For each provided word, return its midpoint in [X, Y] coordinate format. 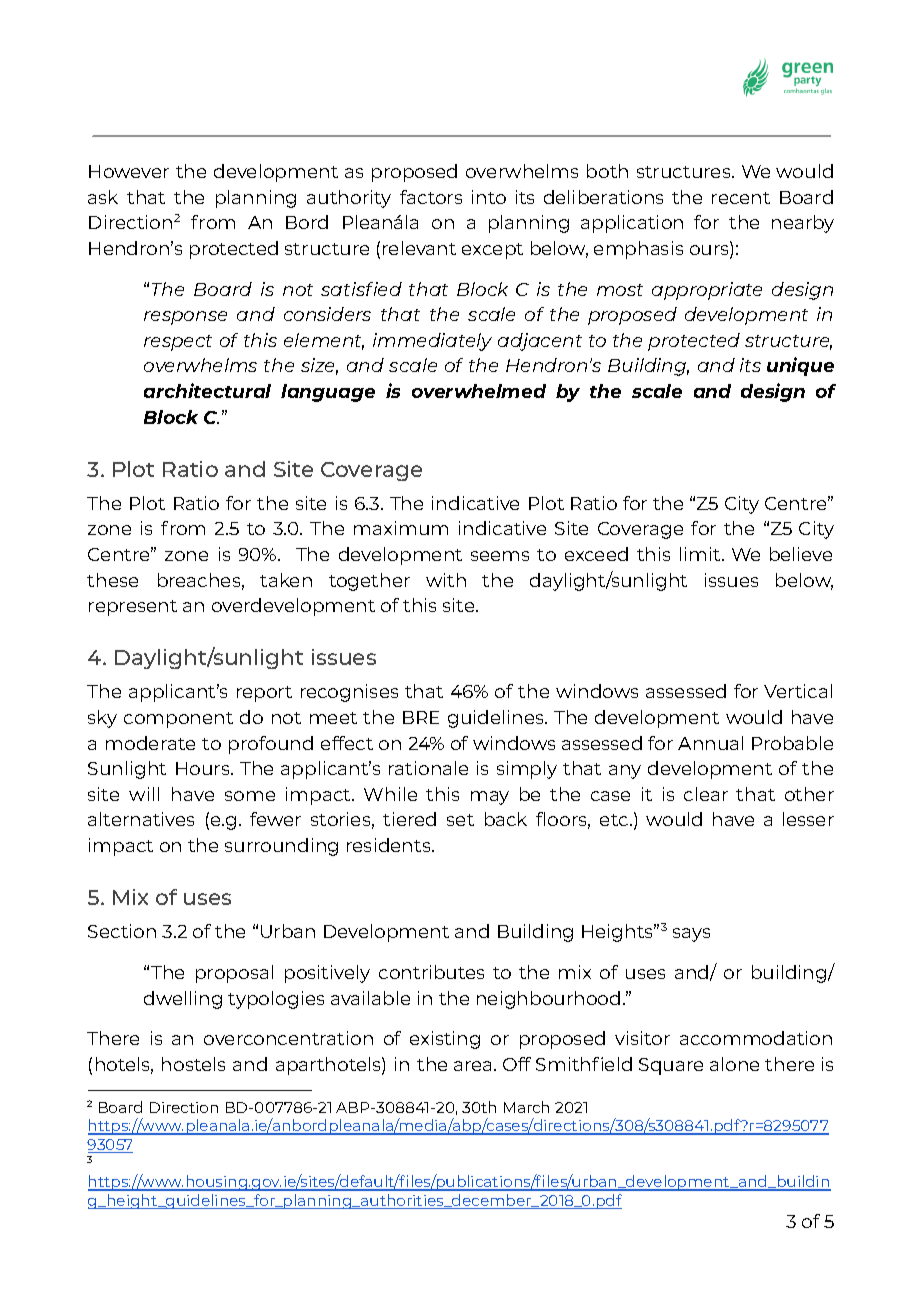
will [144, 794]
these [112, 580]
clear [706, 794]
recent [741, 198]
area [474, 1066]
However [129, 171]
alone [734, 1064]
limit [701, 554]
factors [431, 197]
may [490, 798]
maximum [401, 528]
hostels [193, 1064]
